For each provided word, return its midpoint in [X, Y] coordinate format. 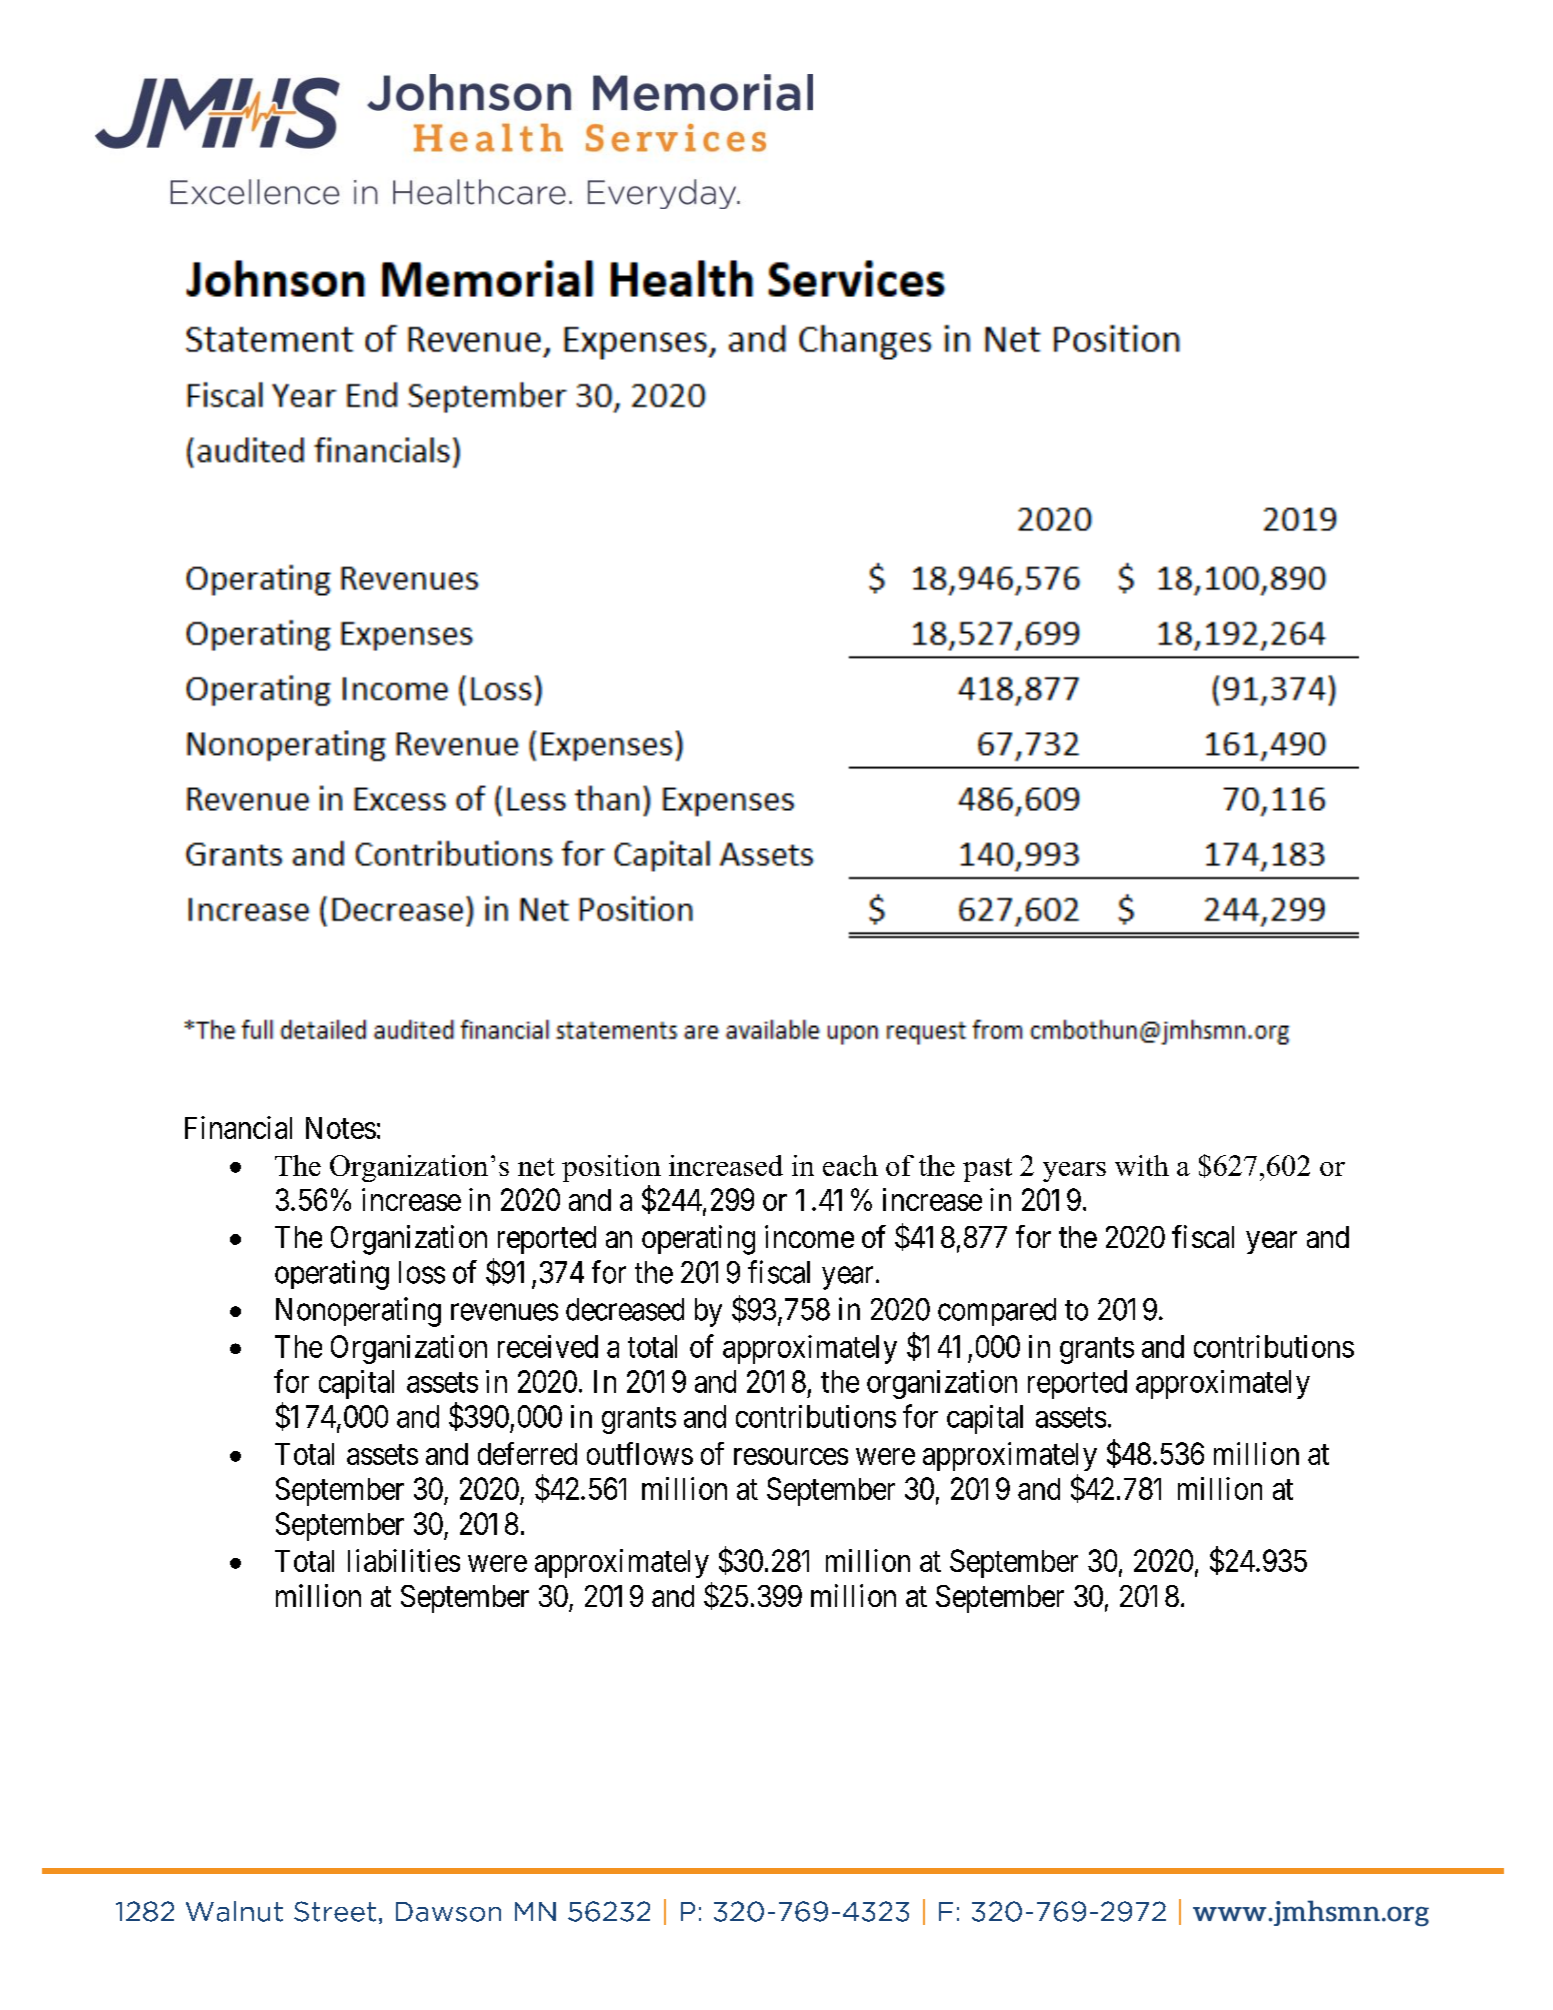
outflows [640, 1453]
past [987, 1170]
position [611, 1168]
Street [335, 1911]
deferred [527, 1453]
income [809, 1236]
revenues [504, 1312]
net [536, 1167]
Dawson [448, 1912]
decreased [625, 1309]
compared [997, 1312]
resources [791, 1456]
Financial [238, 1127]
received [548, 1346]
